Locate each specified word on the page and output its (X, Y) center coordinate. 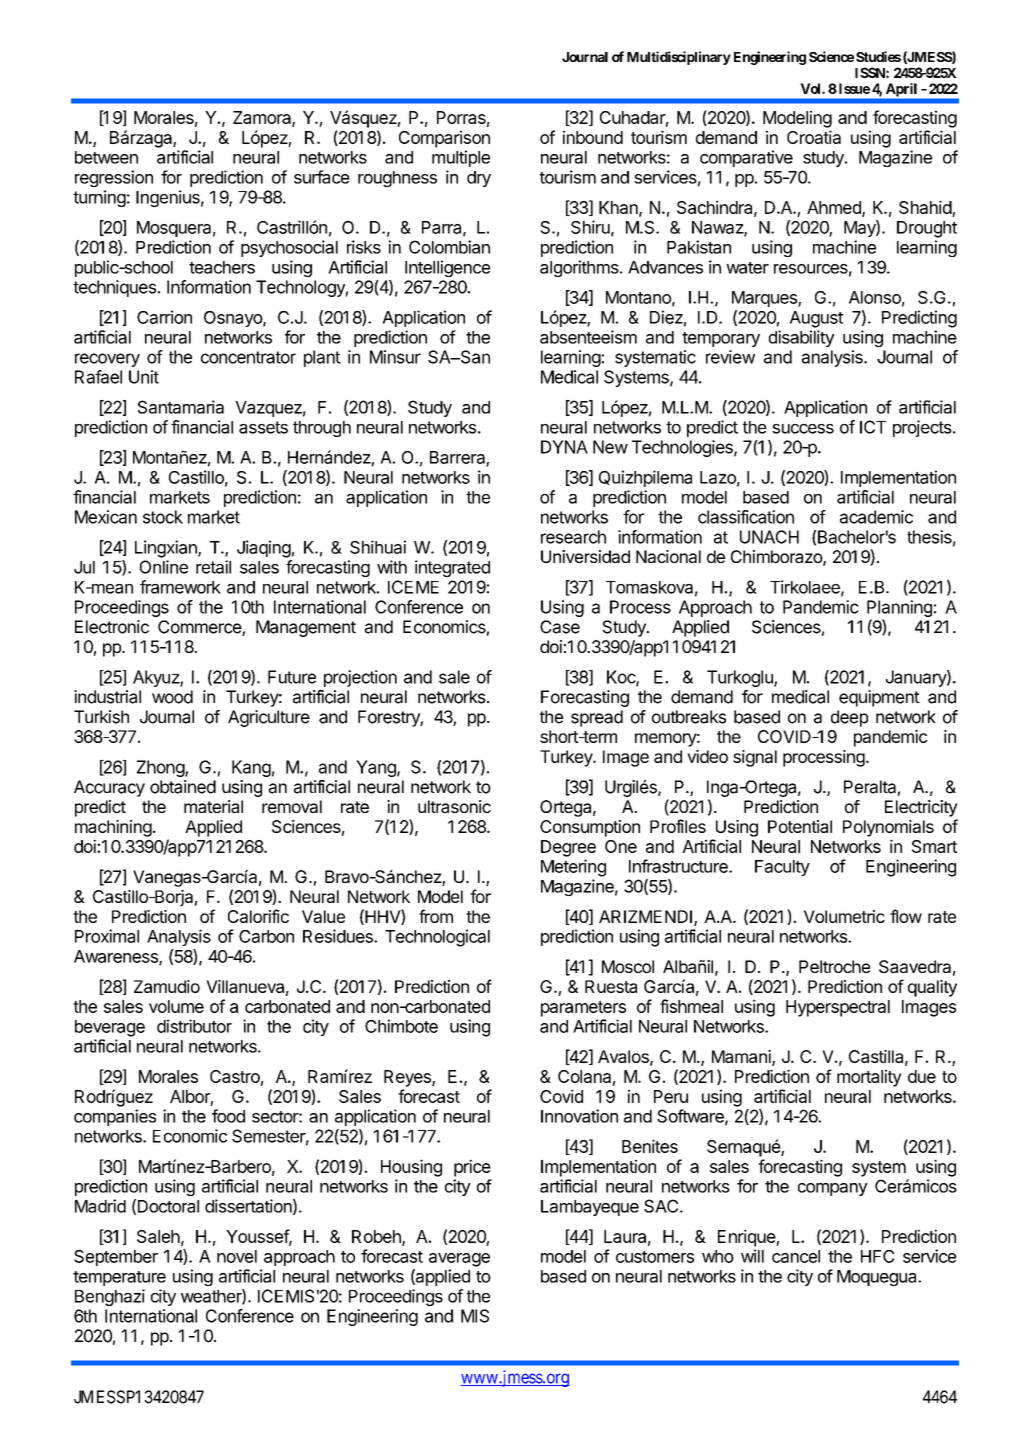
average (459, 1260)
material (213, 806)
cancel (796, 1256)
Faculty (782, 868)
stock (163, 517)
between (106, 157)
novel (237, 1256)
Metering (573, 868)
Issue (853, 88)
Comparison (444, 139)
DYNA (564, 447)
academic (876, 517)
